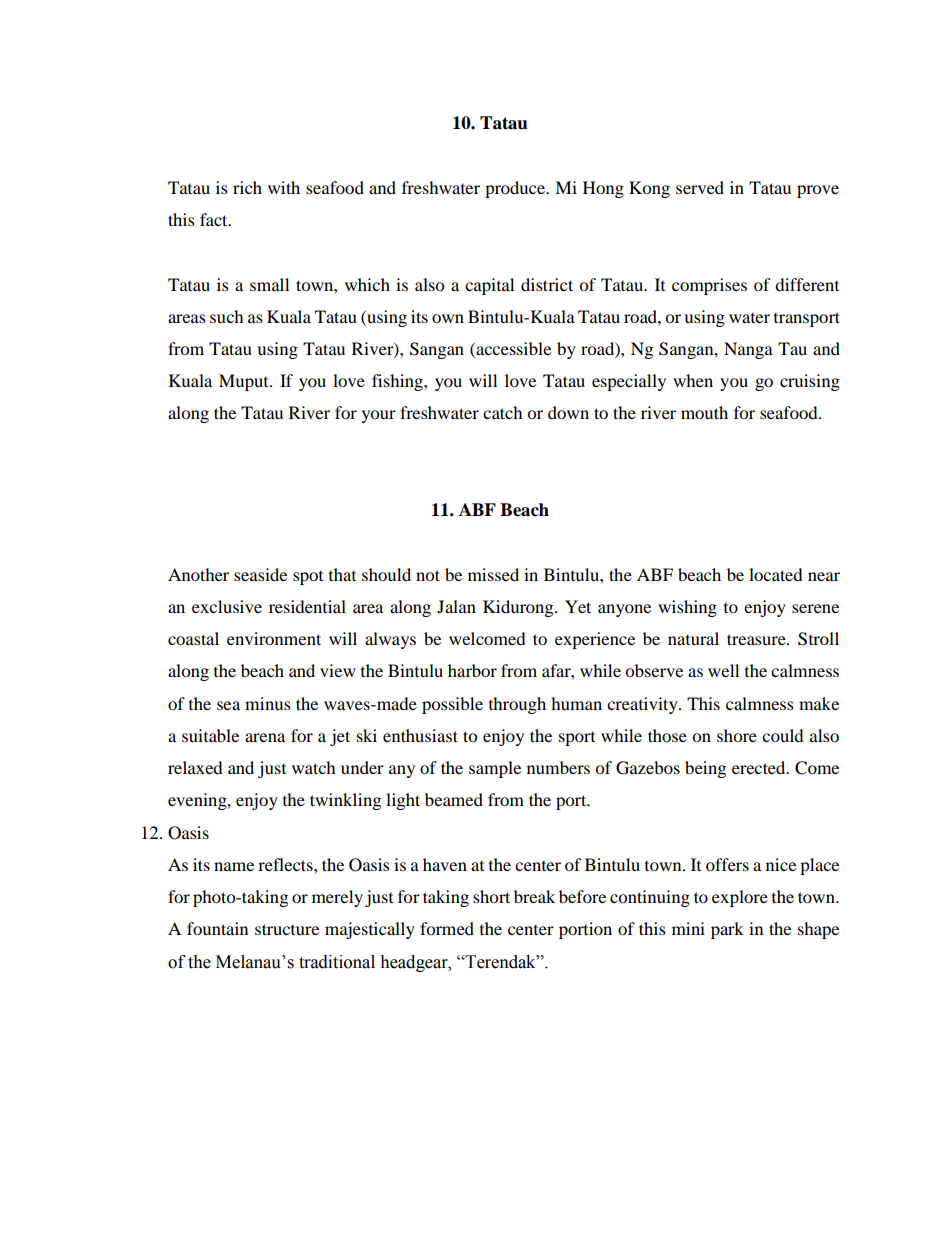 This page has height=1233, width=952. Describe the element at coordinates (287, 929) in the page. I see `structure` at that location.
